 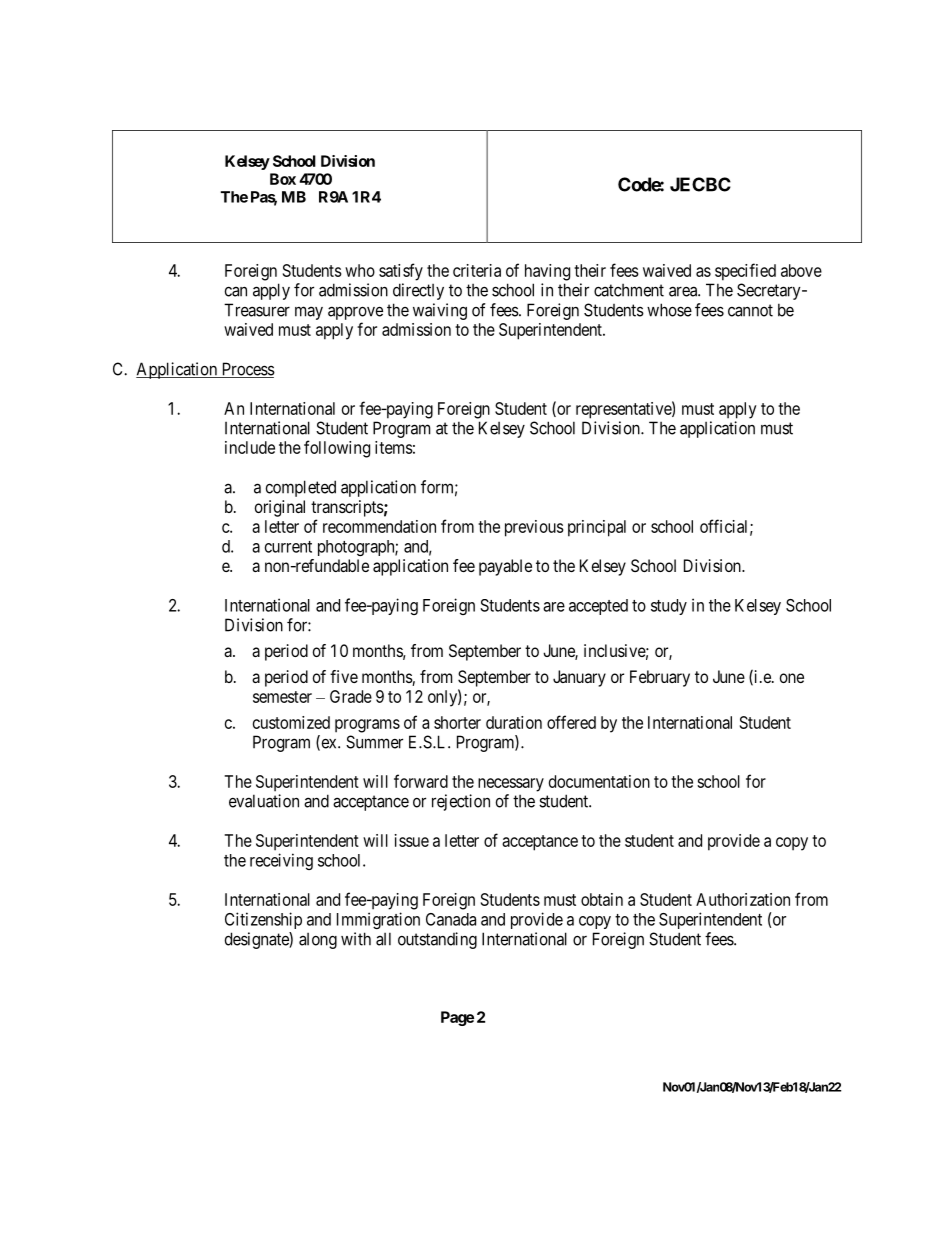 I want to click on Authorization, so click(x=743, y=899).
